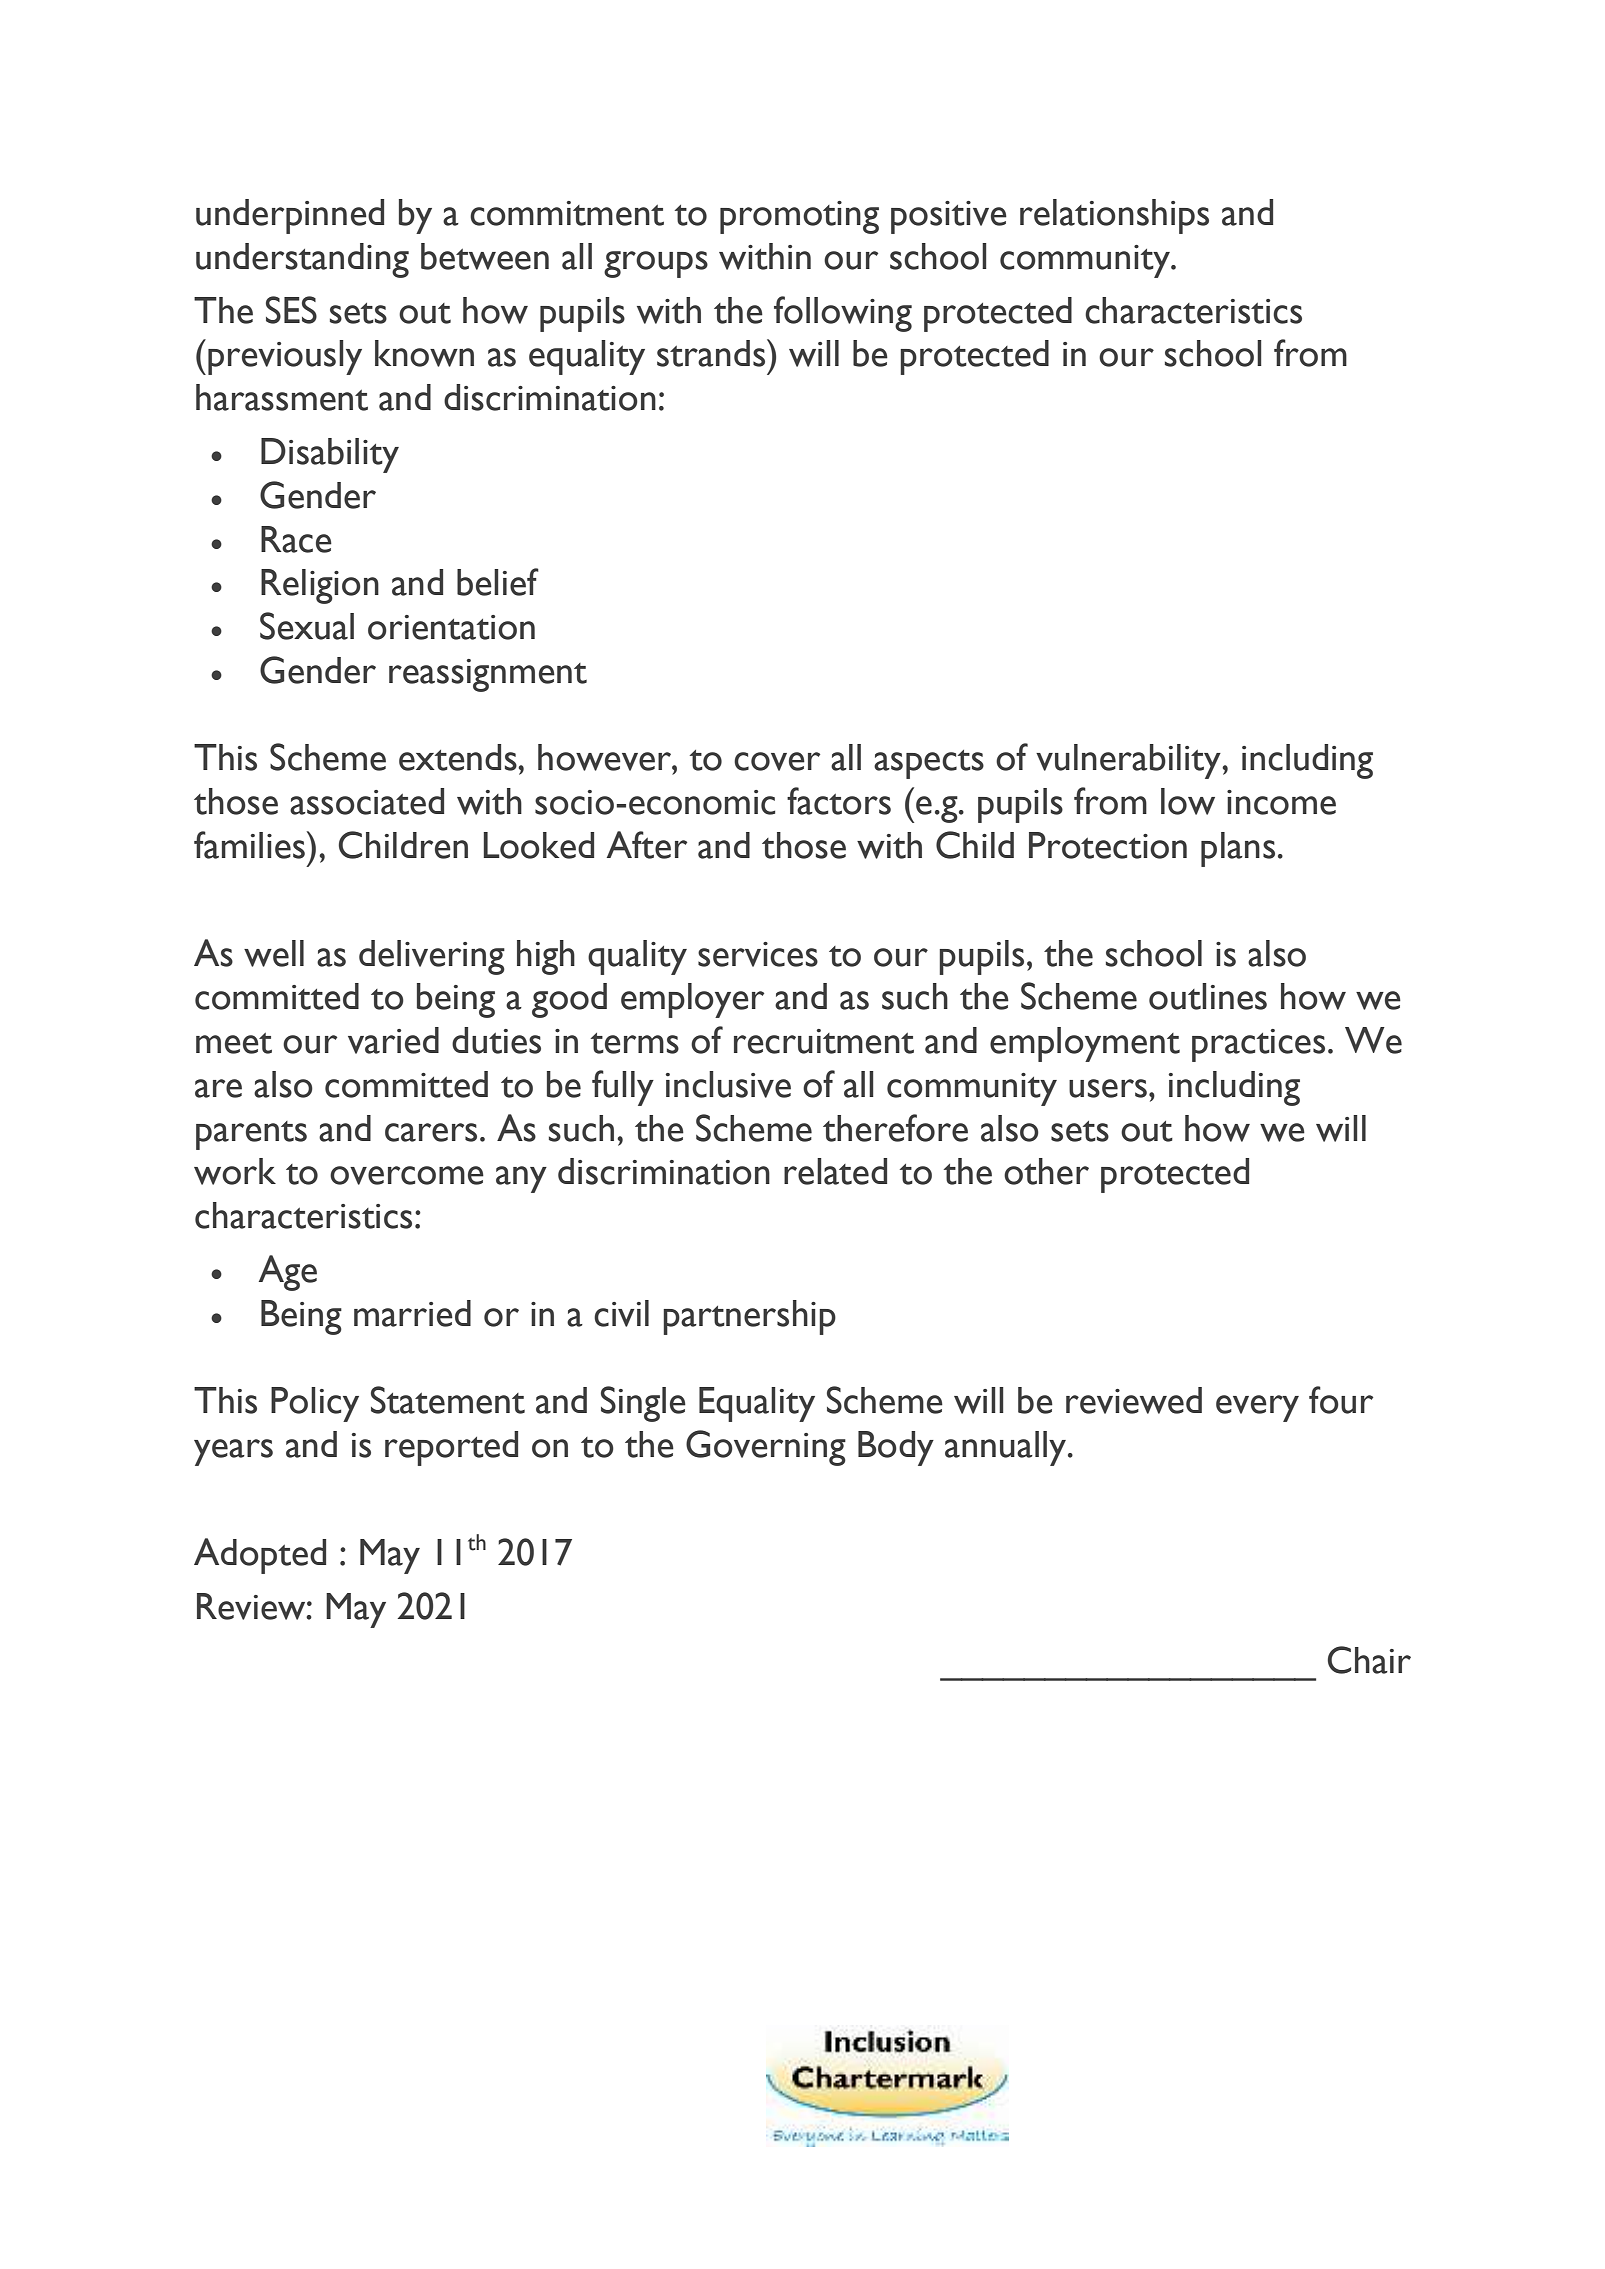  Describe the element at coordinates (749, 1317) in the screenshot. I see `partnership` at that location.
